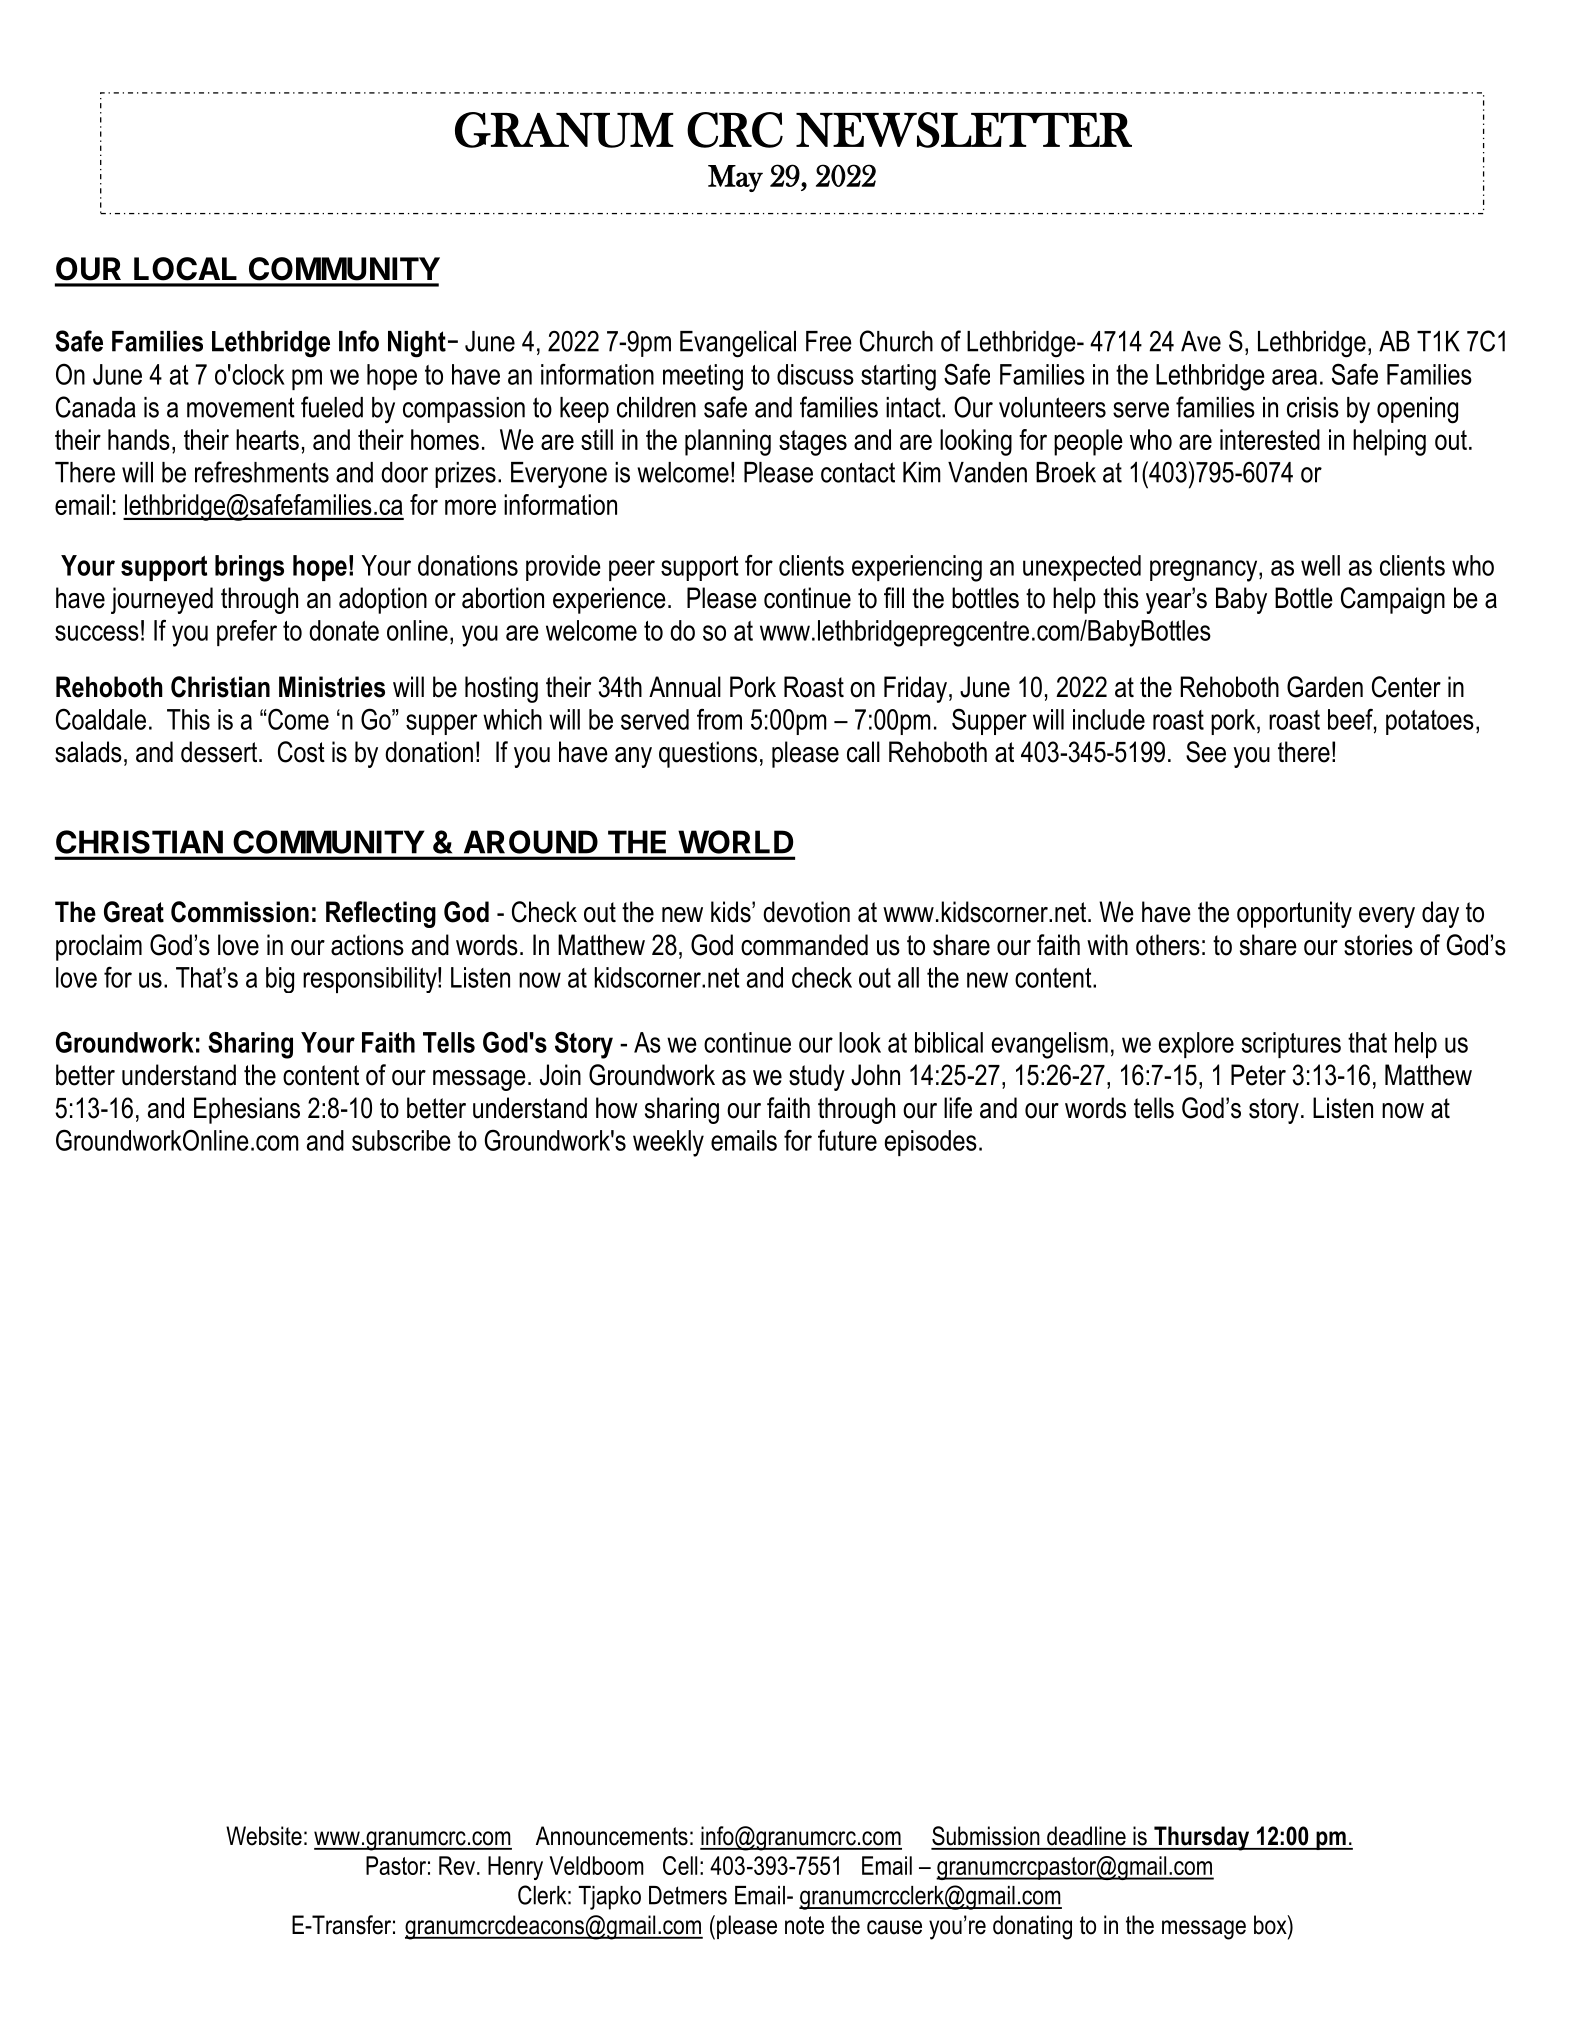  What do you see at coordinates (964, 130) in the document?
I see `NEWSLETTER` at bounding box center [964, 130].
